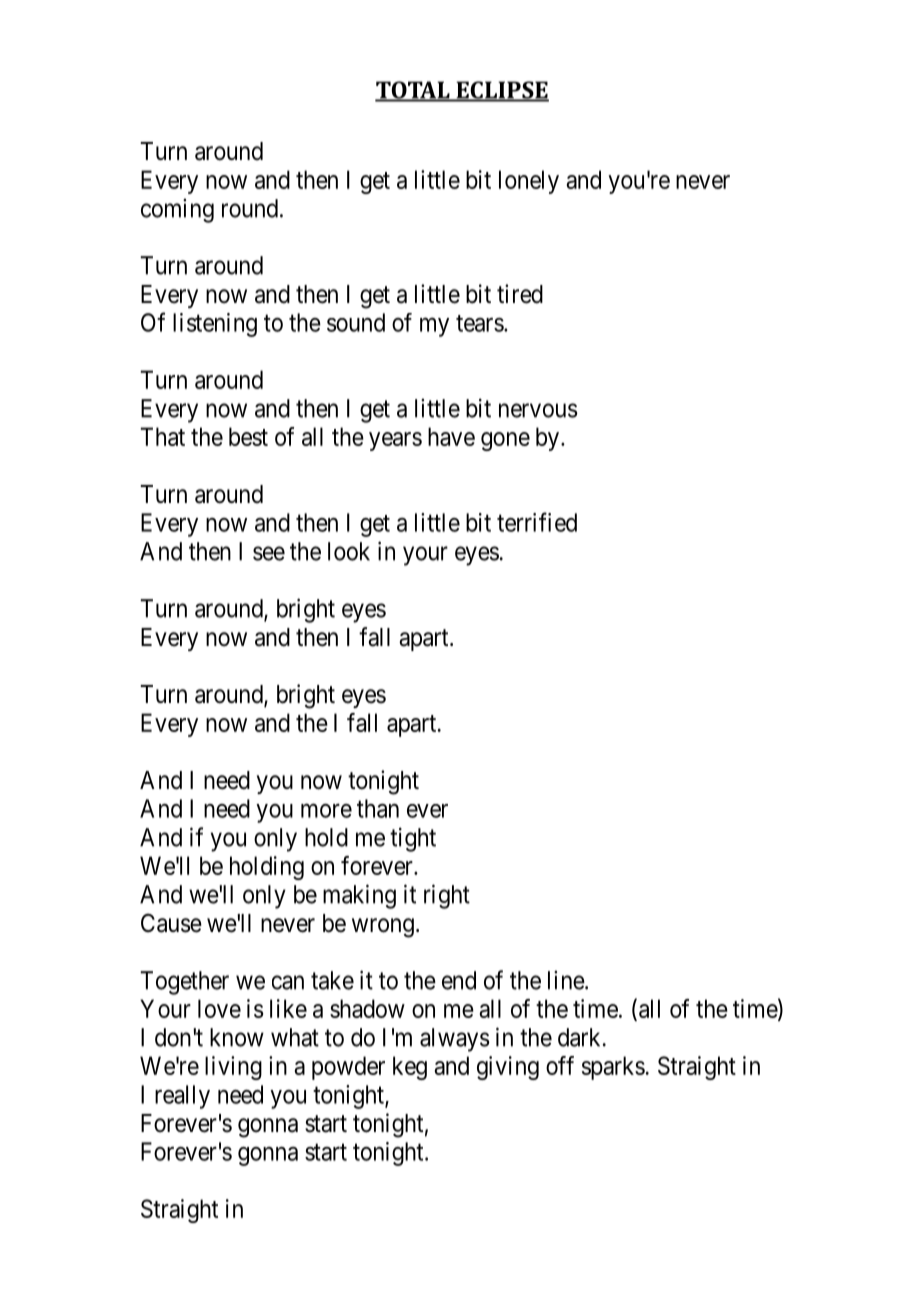  Describe the element at coordinates (538, 410) in the document. I see `nervous` at that location.
